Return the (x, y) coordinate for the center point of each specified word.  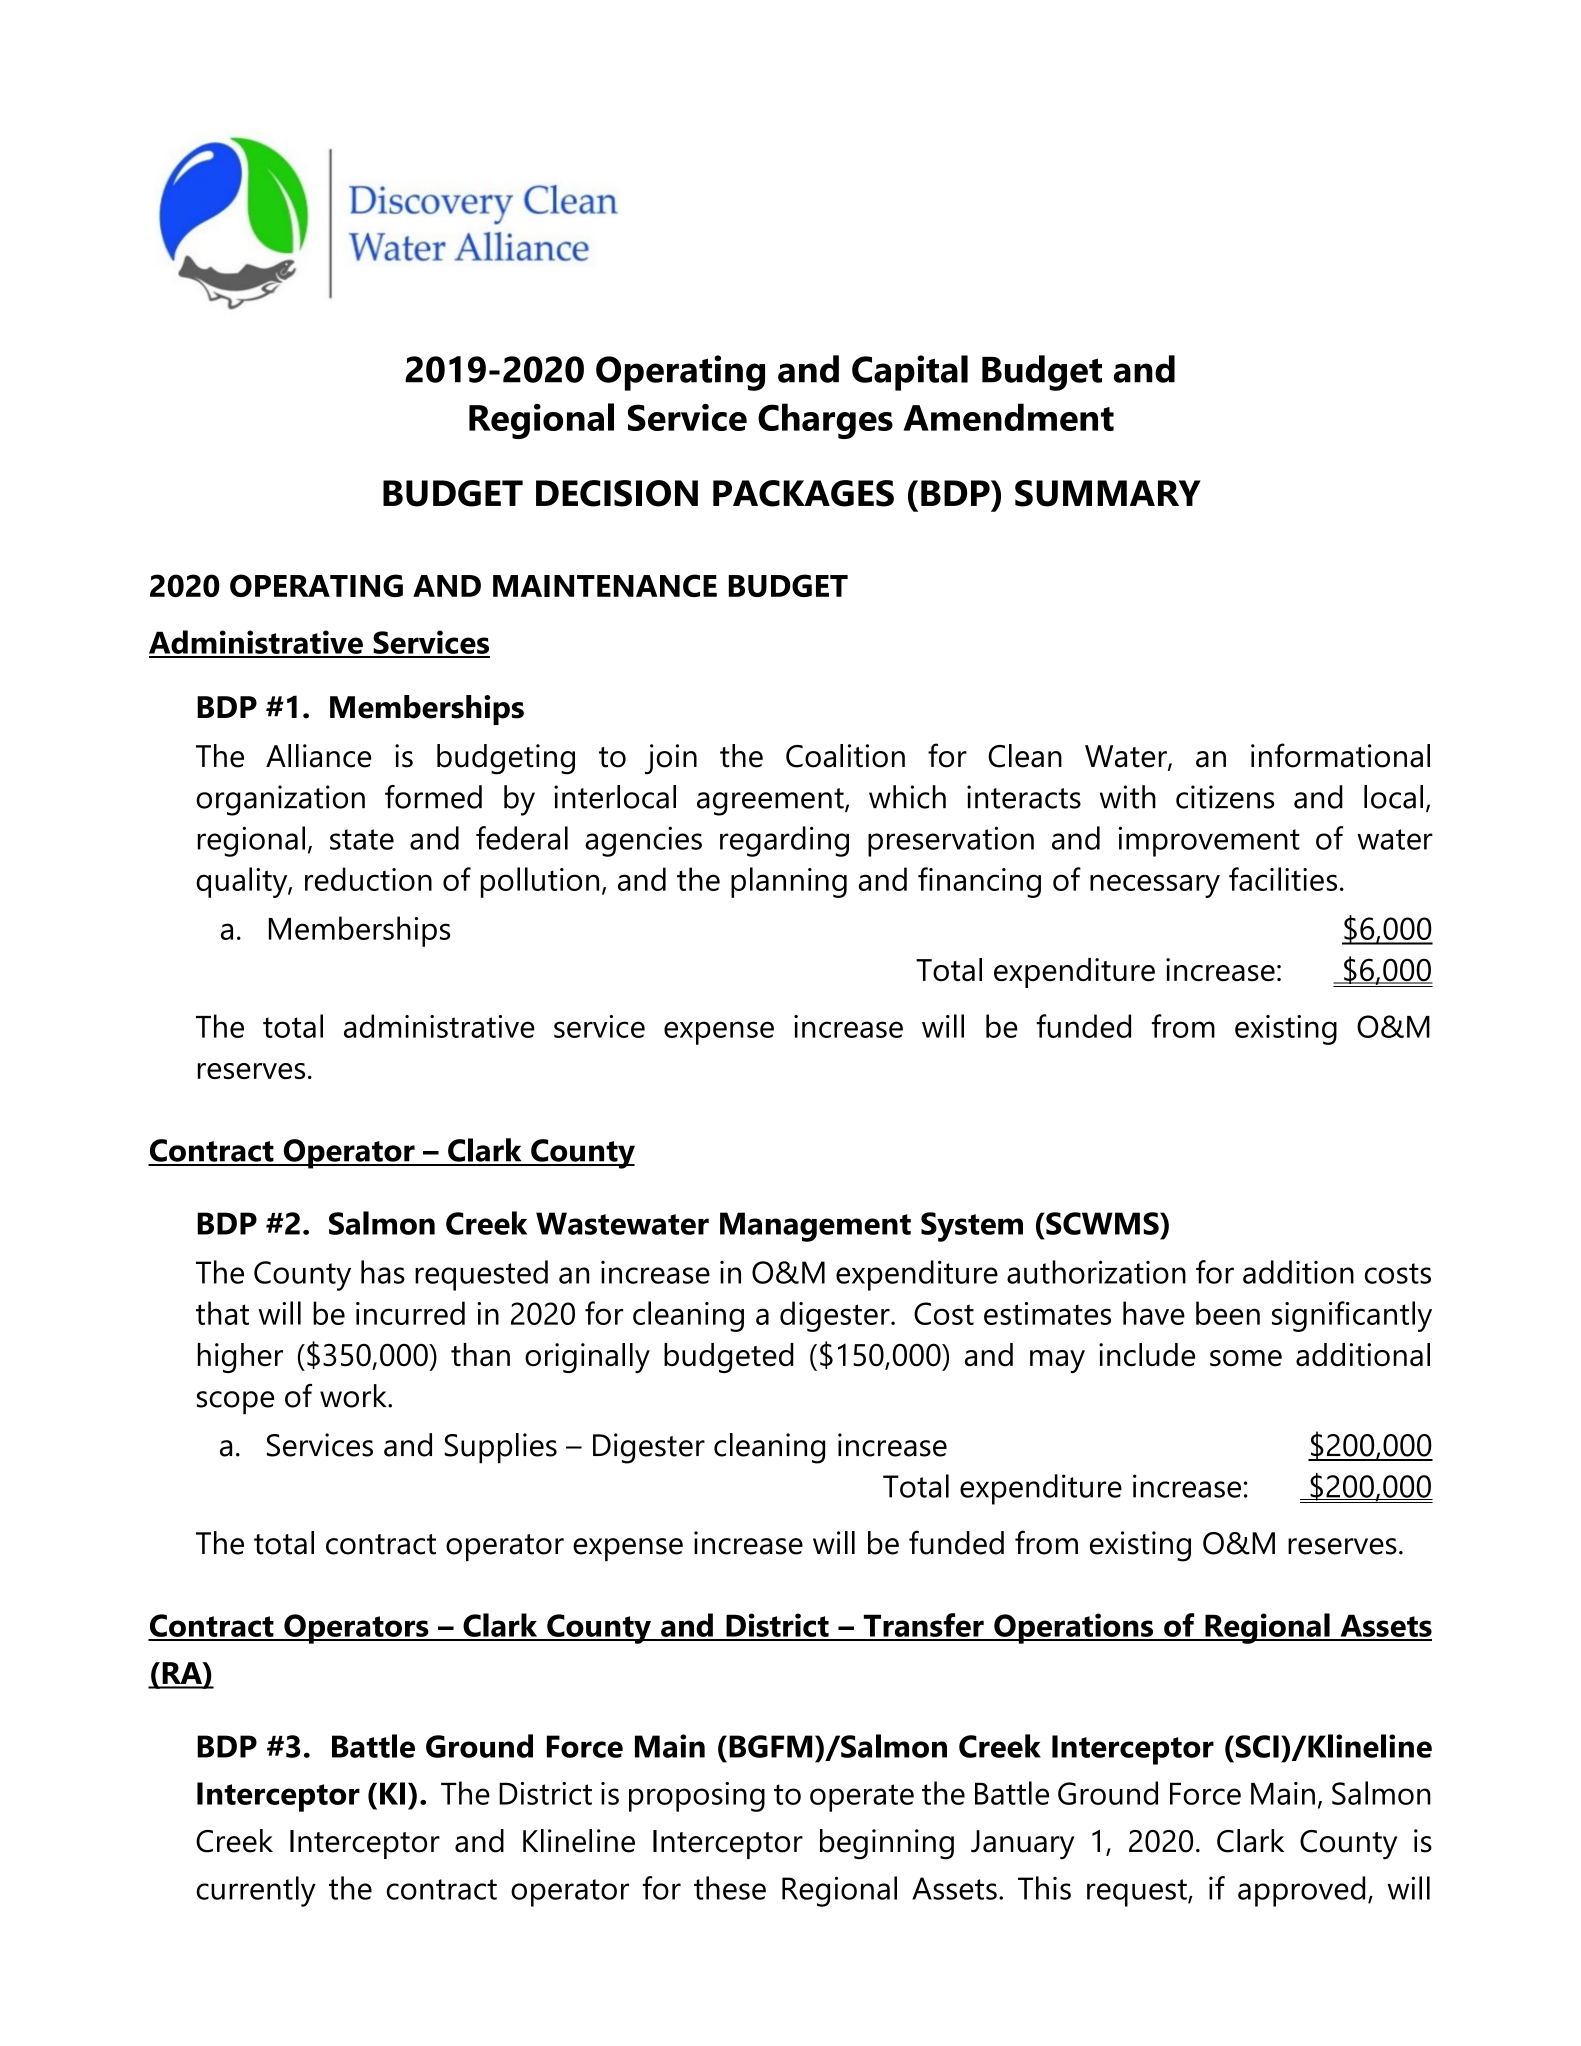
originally (587, 1358)
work (354, 1396)
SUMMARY (1108, 493)
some (1246, 1358)
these (730, 1888)
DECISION (617, 493)
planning (789, 882)
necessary (1155, 886)
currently (256, 1891)
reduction (368, 879)
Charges (825, 421)
